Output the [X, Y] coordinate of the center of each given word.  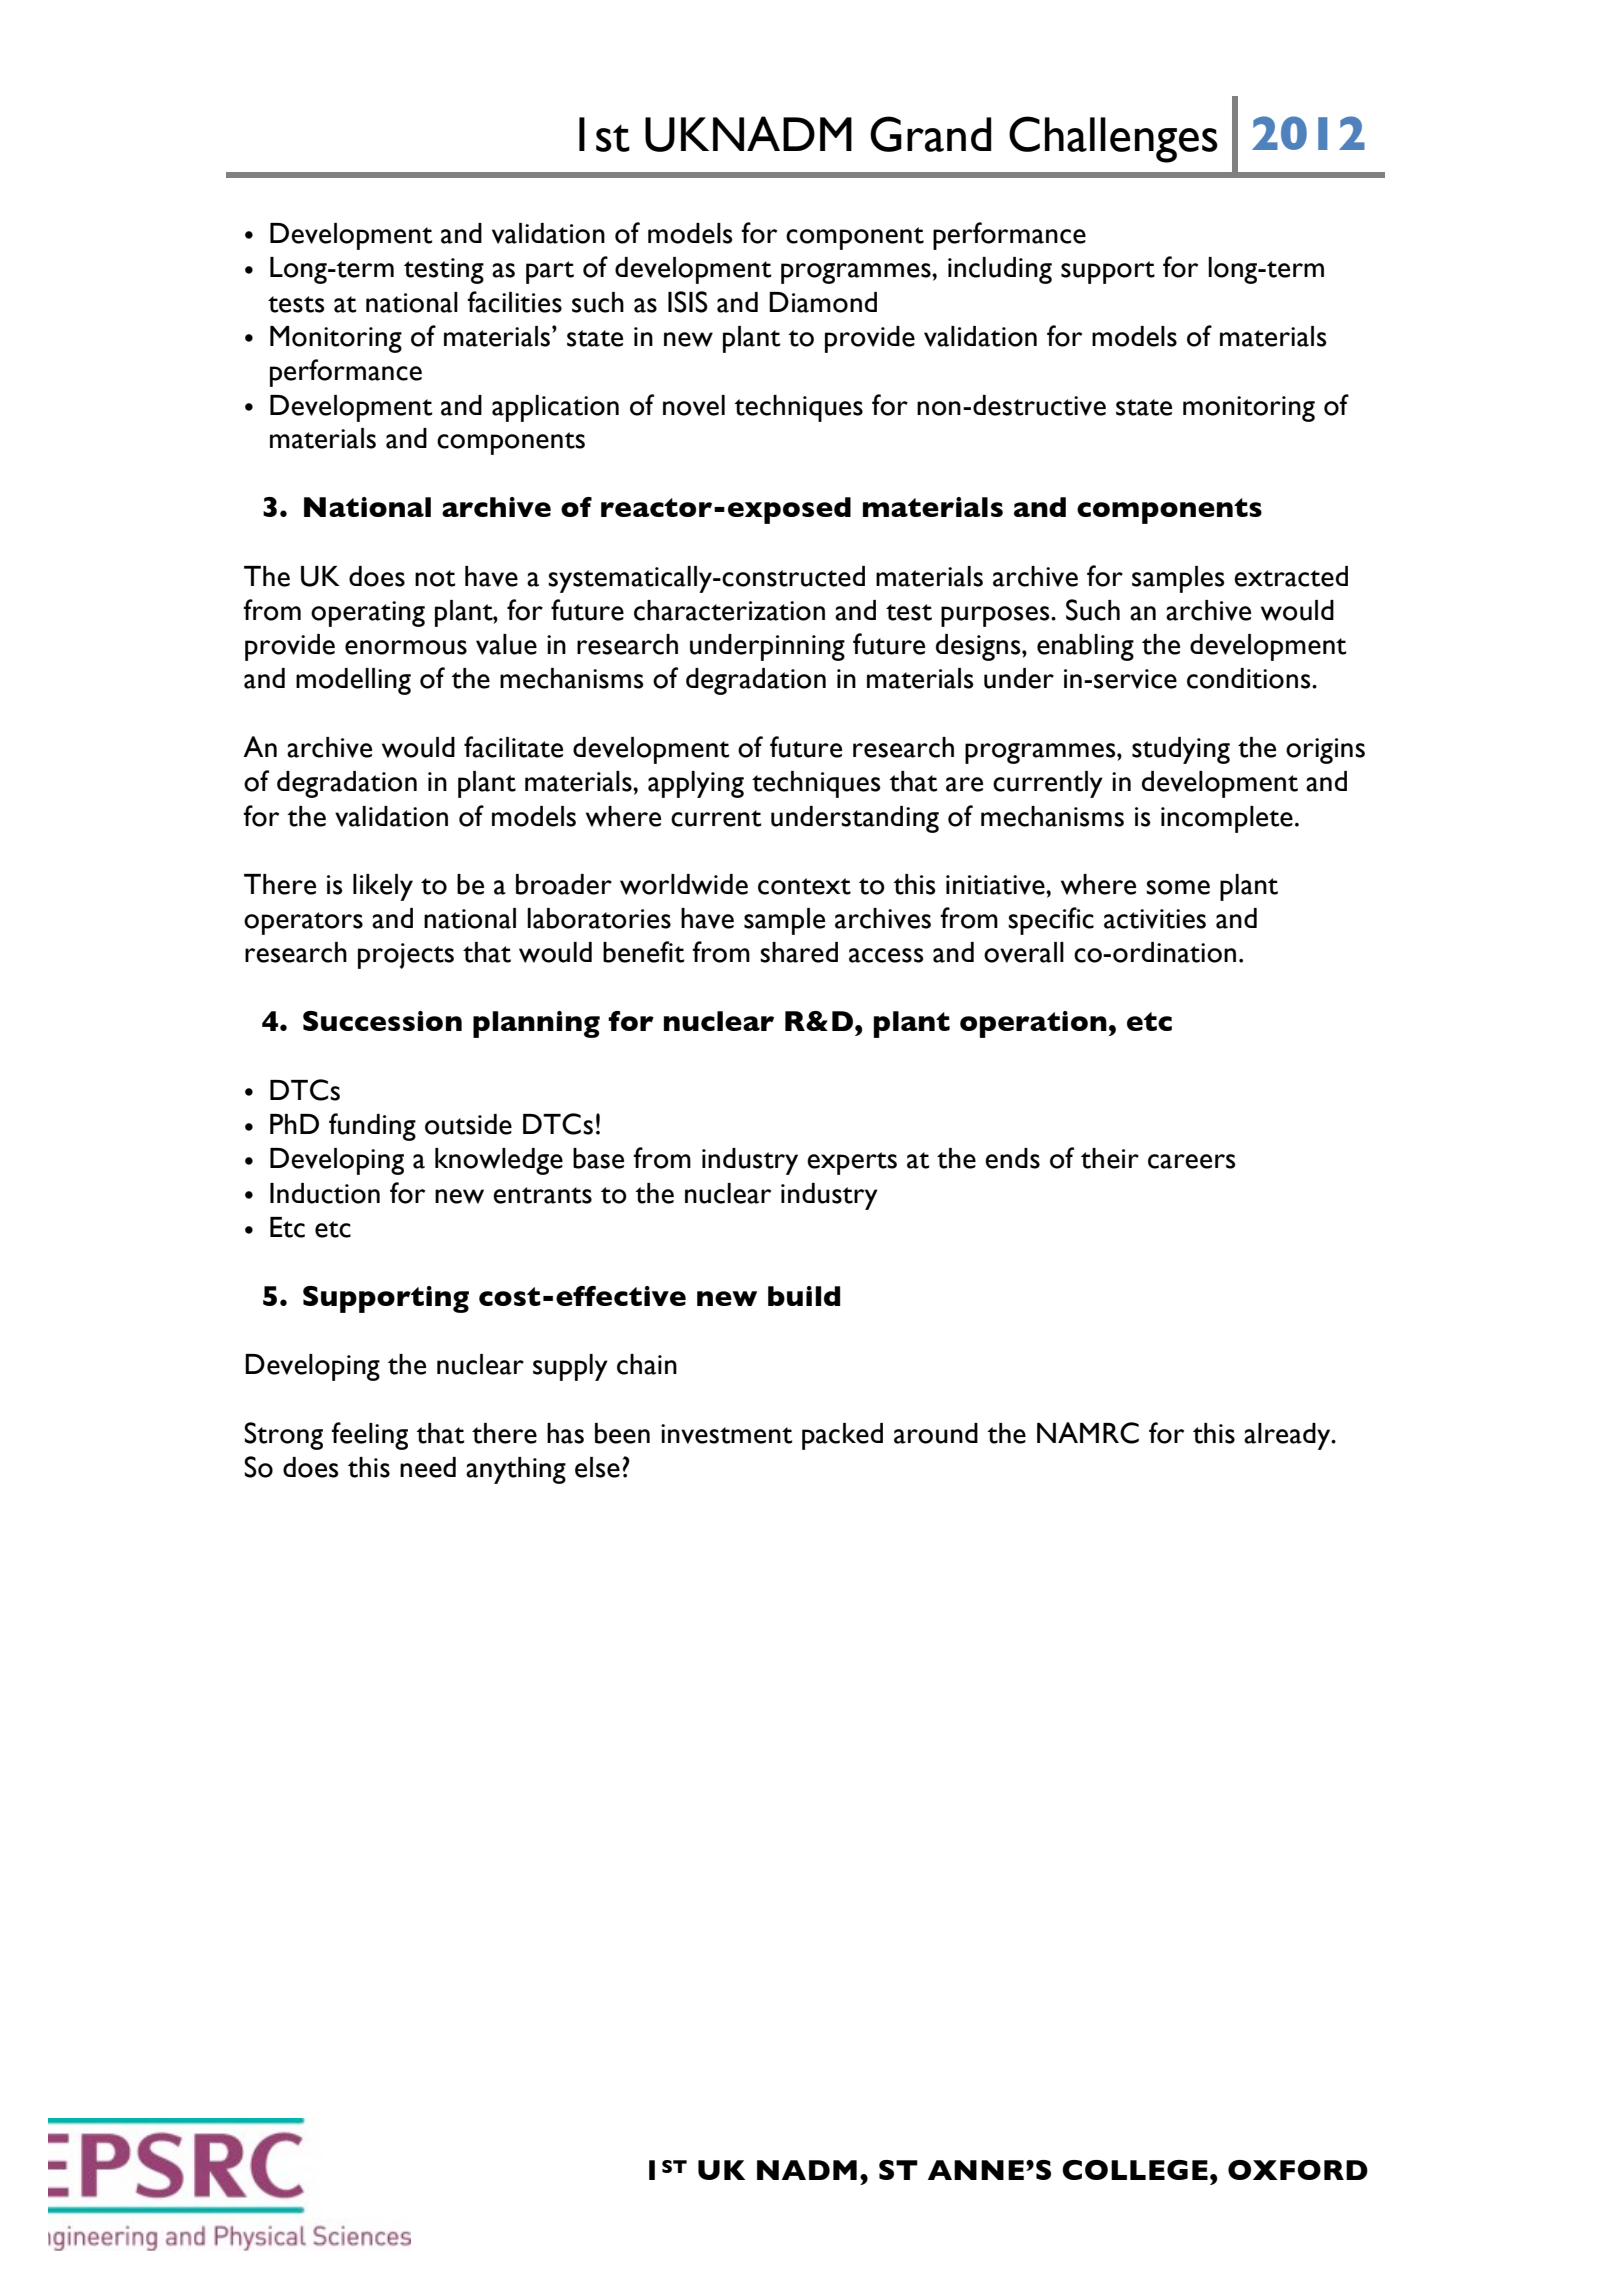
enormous [406, 647]
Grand [930, 134]
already [1288, 1436]
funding [372, 1127]
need [428, 1467]
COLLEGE [1135, 2170]
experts [852, 1163]
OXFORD [1298, 2170]
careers [1192, 1161]
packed [842, 1436]
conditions [1250, 678]
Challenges [1113, 139]
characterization [729, 610]
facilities [514, 302]
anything [516, 1470]
